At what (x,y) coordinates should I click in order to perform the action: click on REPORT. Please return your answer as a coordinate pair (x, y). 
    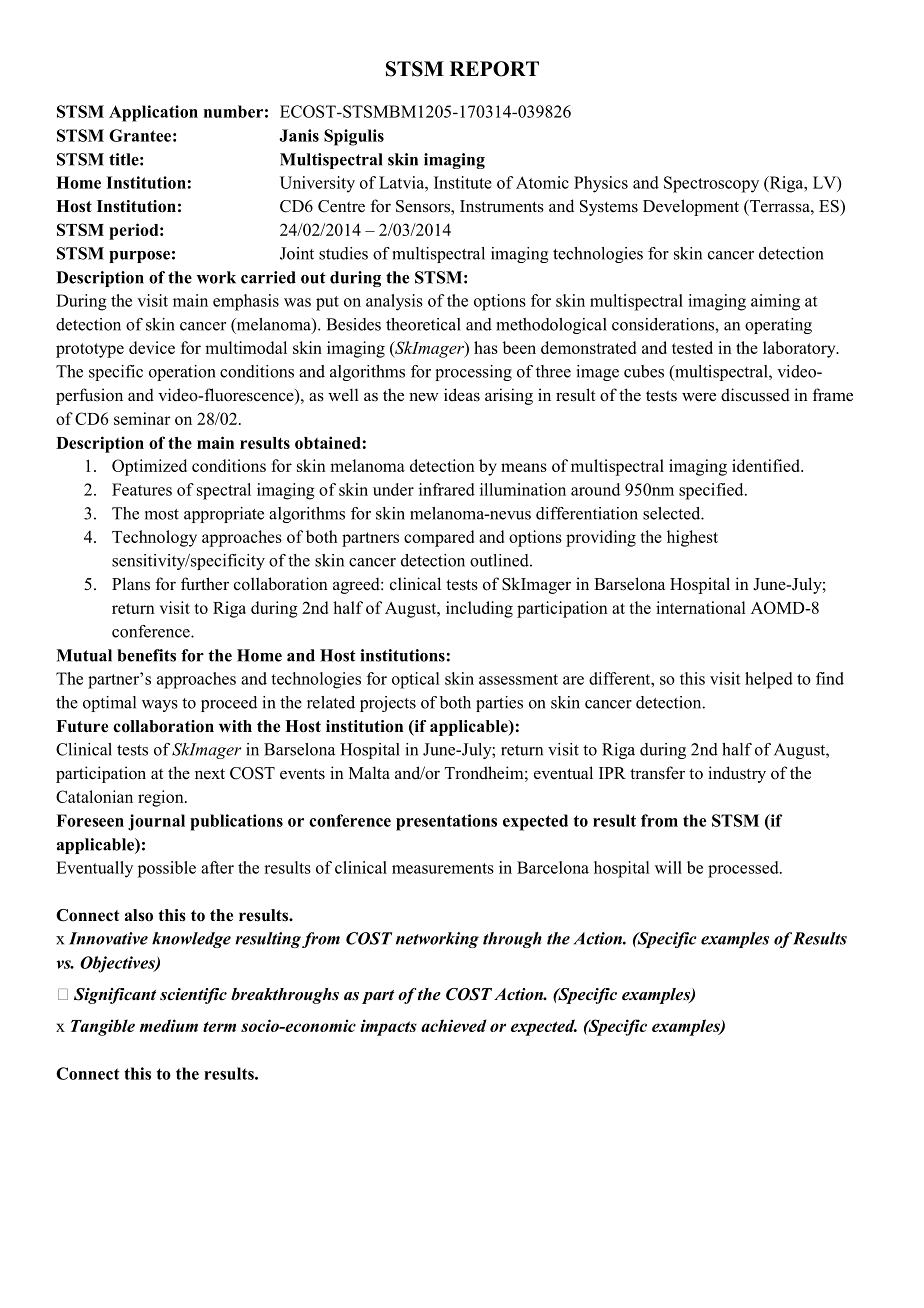
    Looking at the image, I should click on (494, 69).
